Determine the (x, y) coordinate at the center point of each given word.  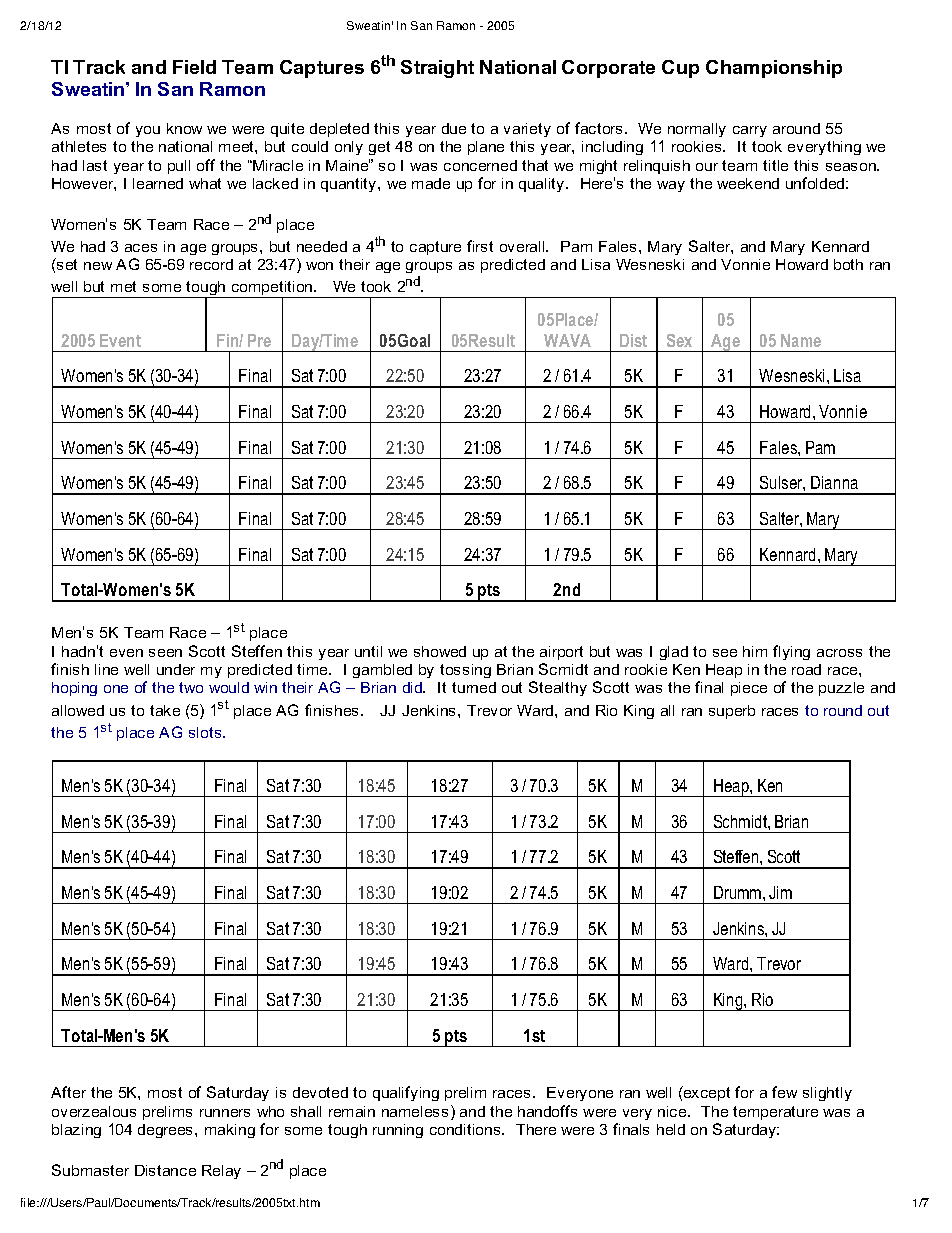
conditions (466, 1129)
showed (440, 651)
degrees (167, 1131)
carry (750, 131)
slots (206, 732)
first (480, 246)
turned (474, 687)
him (755, 651)
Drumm (739, 892)
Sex (679, 340)
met (123, 286)
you (148, 131)
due (454, 128)
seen (165, 653)
